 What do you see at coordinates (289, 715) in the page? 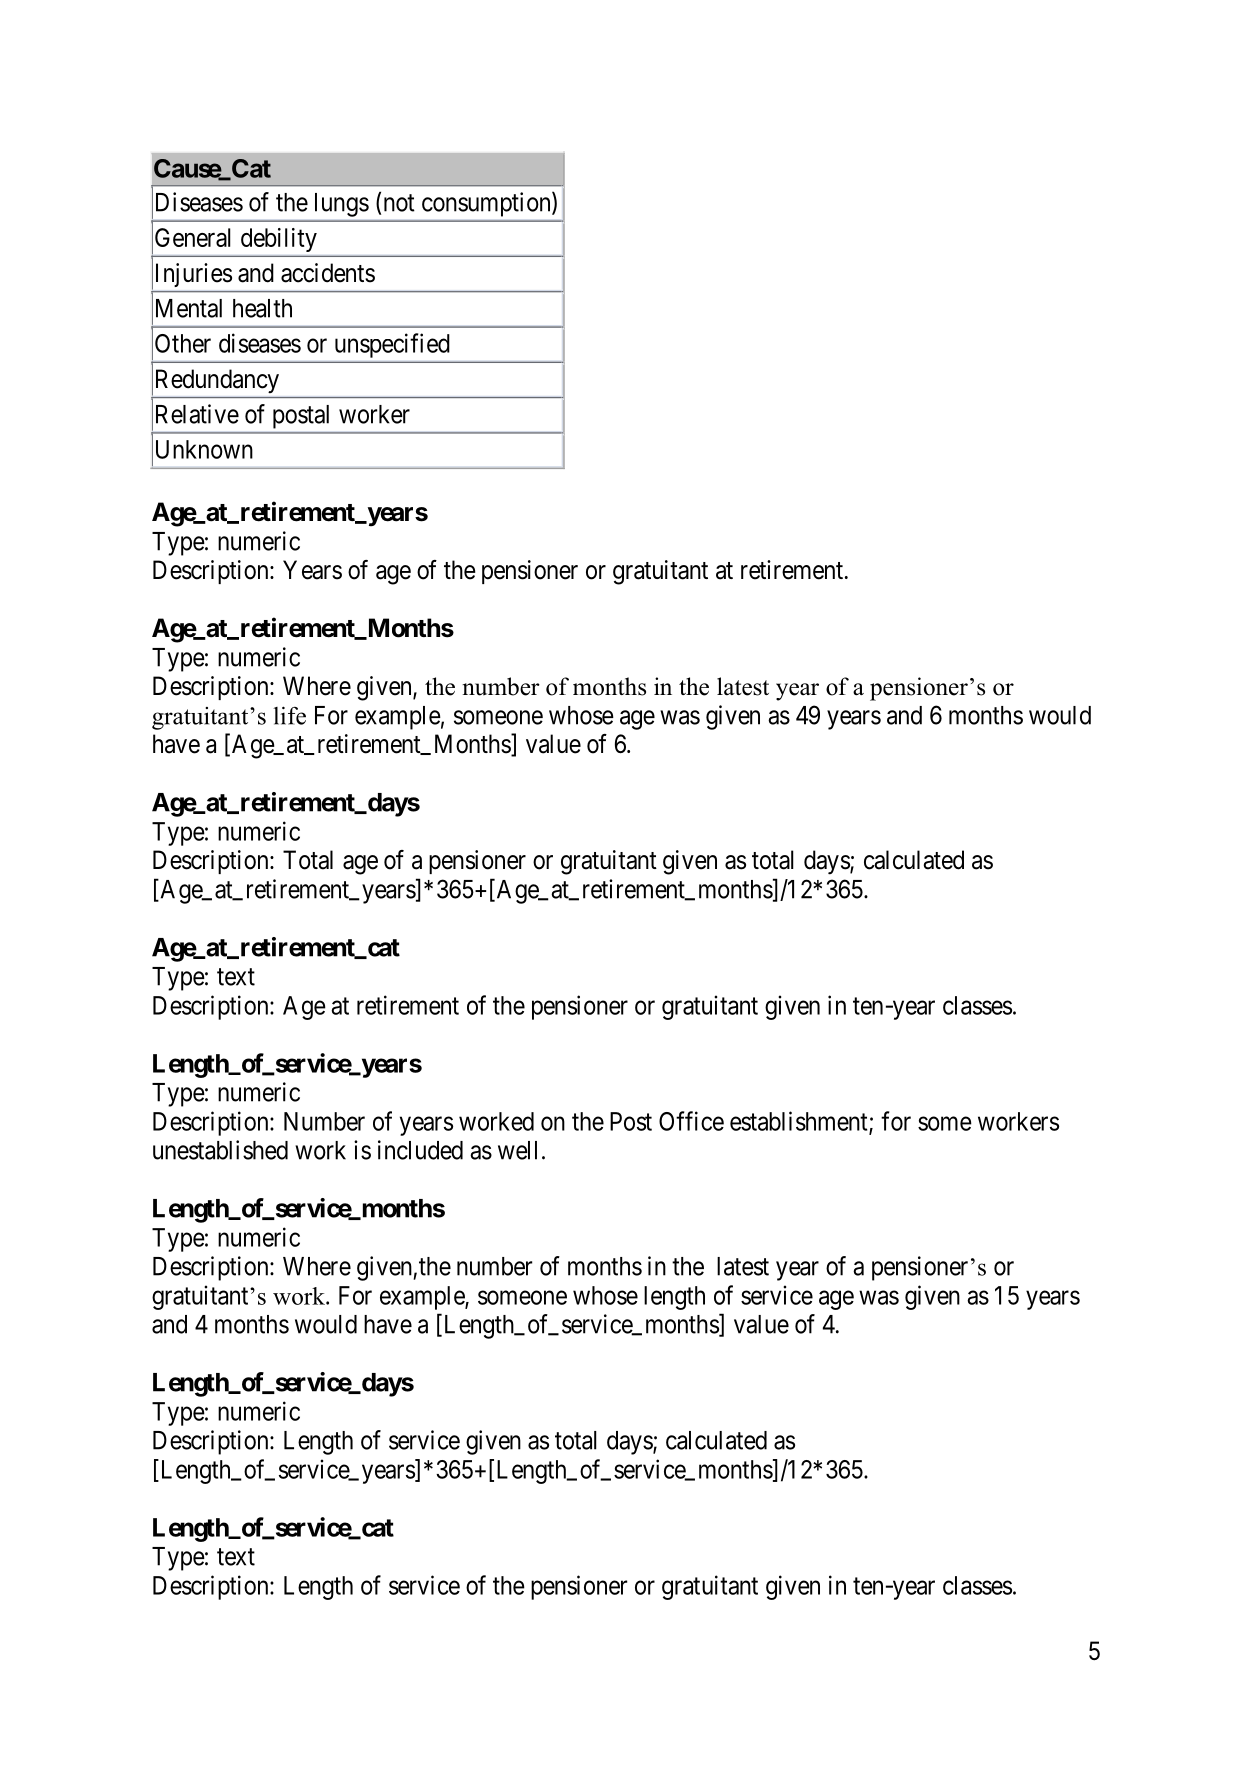
I see `life` at bounding box center [289, 715].
